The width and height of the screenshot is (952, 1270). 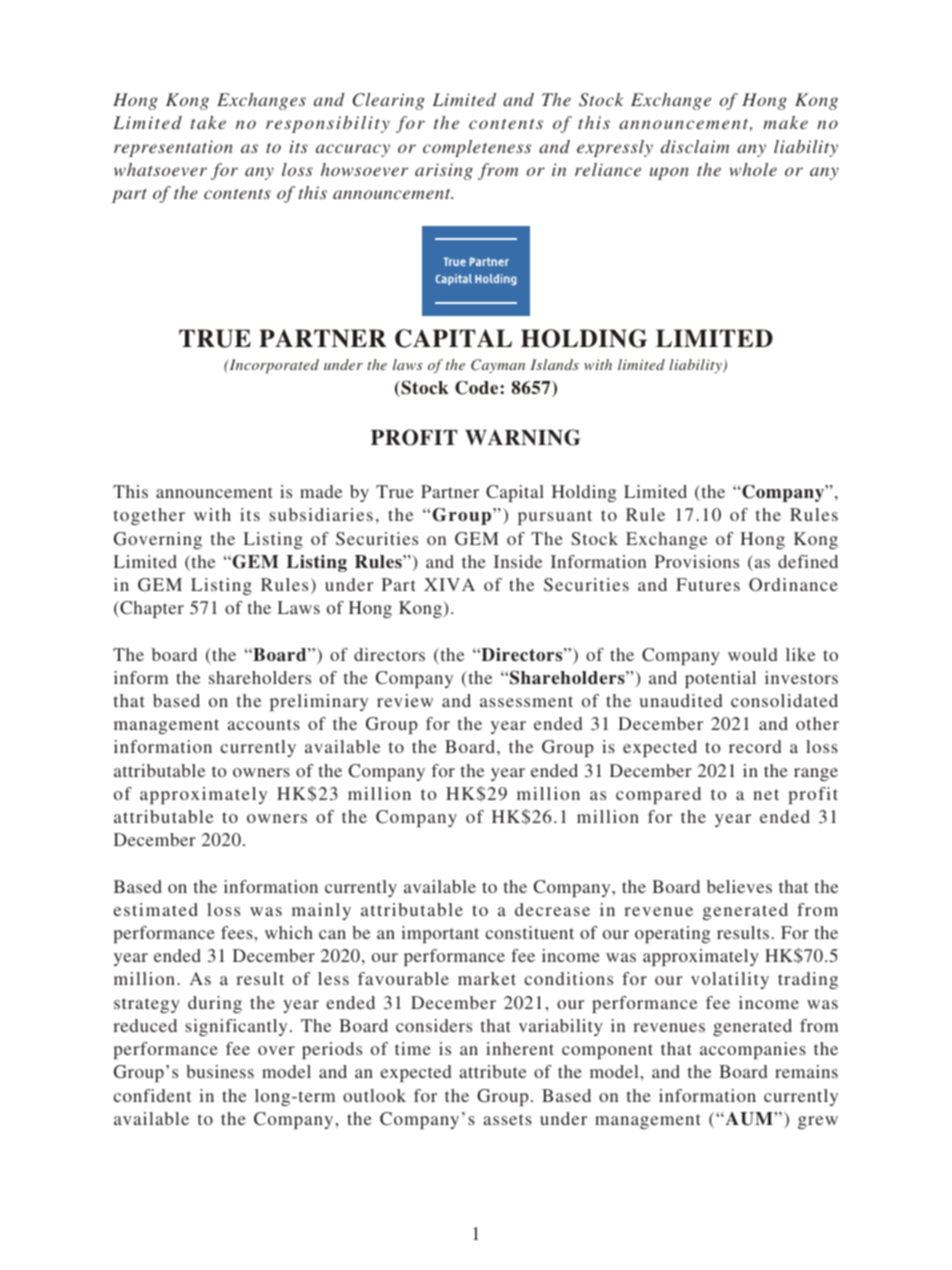 What do you see at coordinates (220, 1071) in the screenshot?
I see `business` at bounding box center [220, 1071].
